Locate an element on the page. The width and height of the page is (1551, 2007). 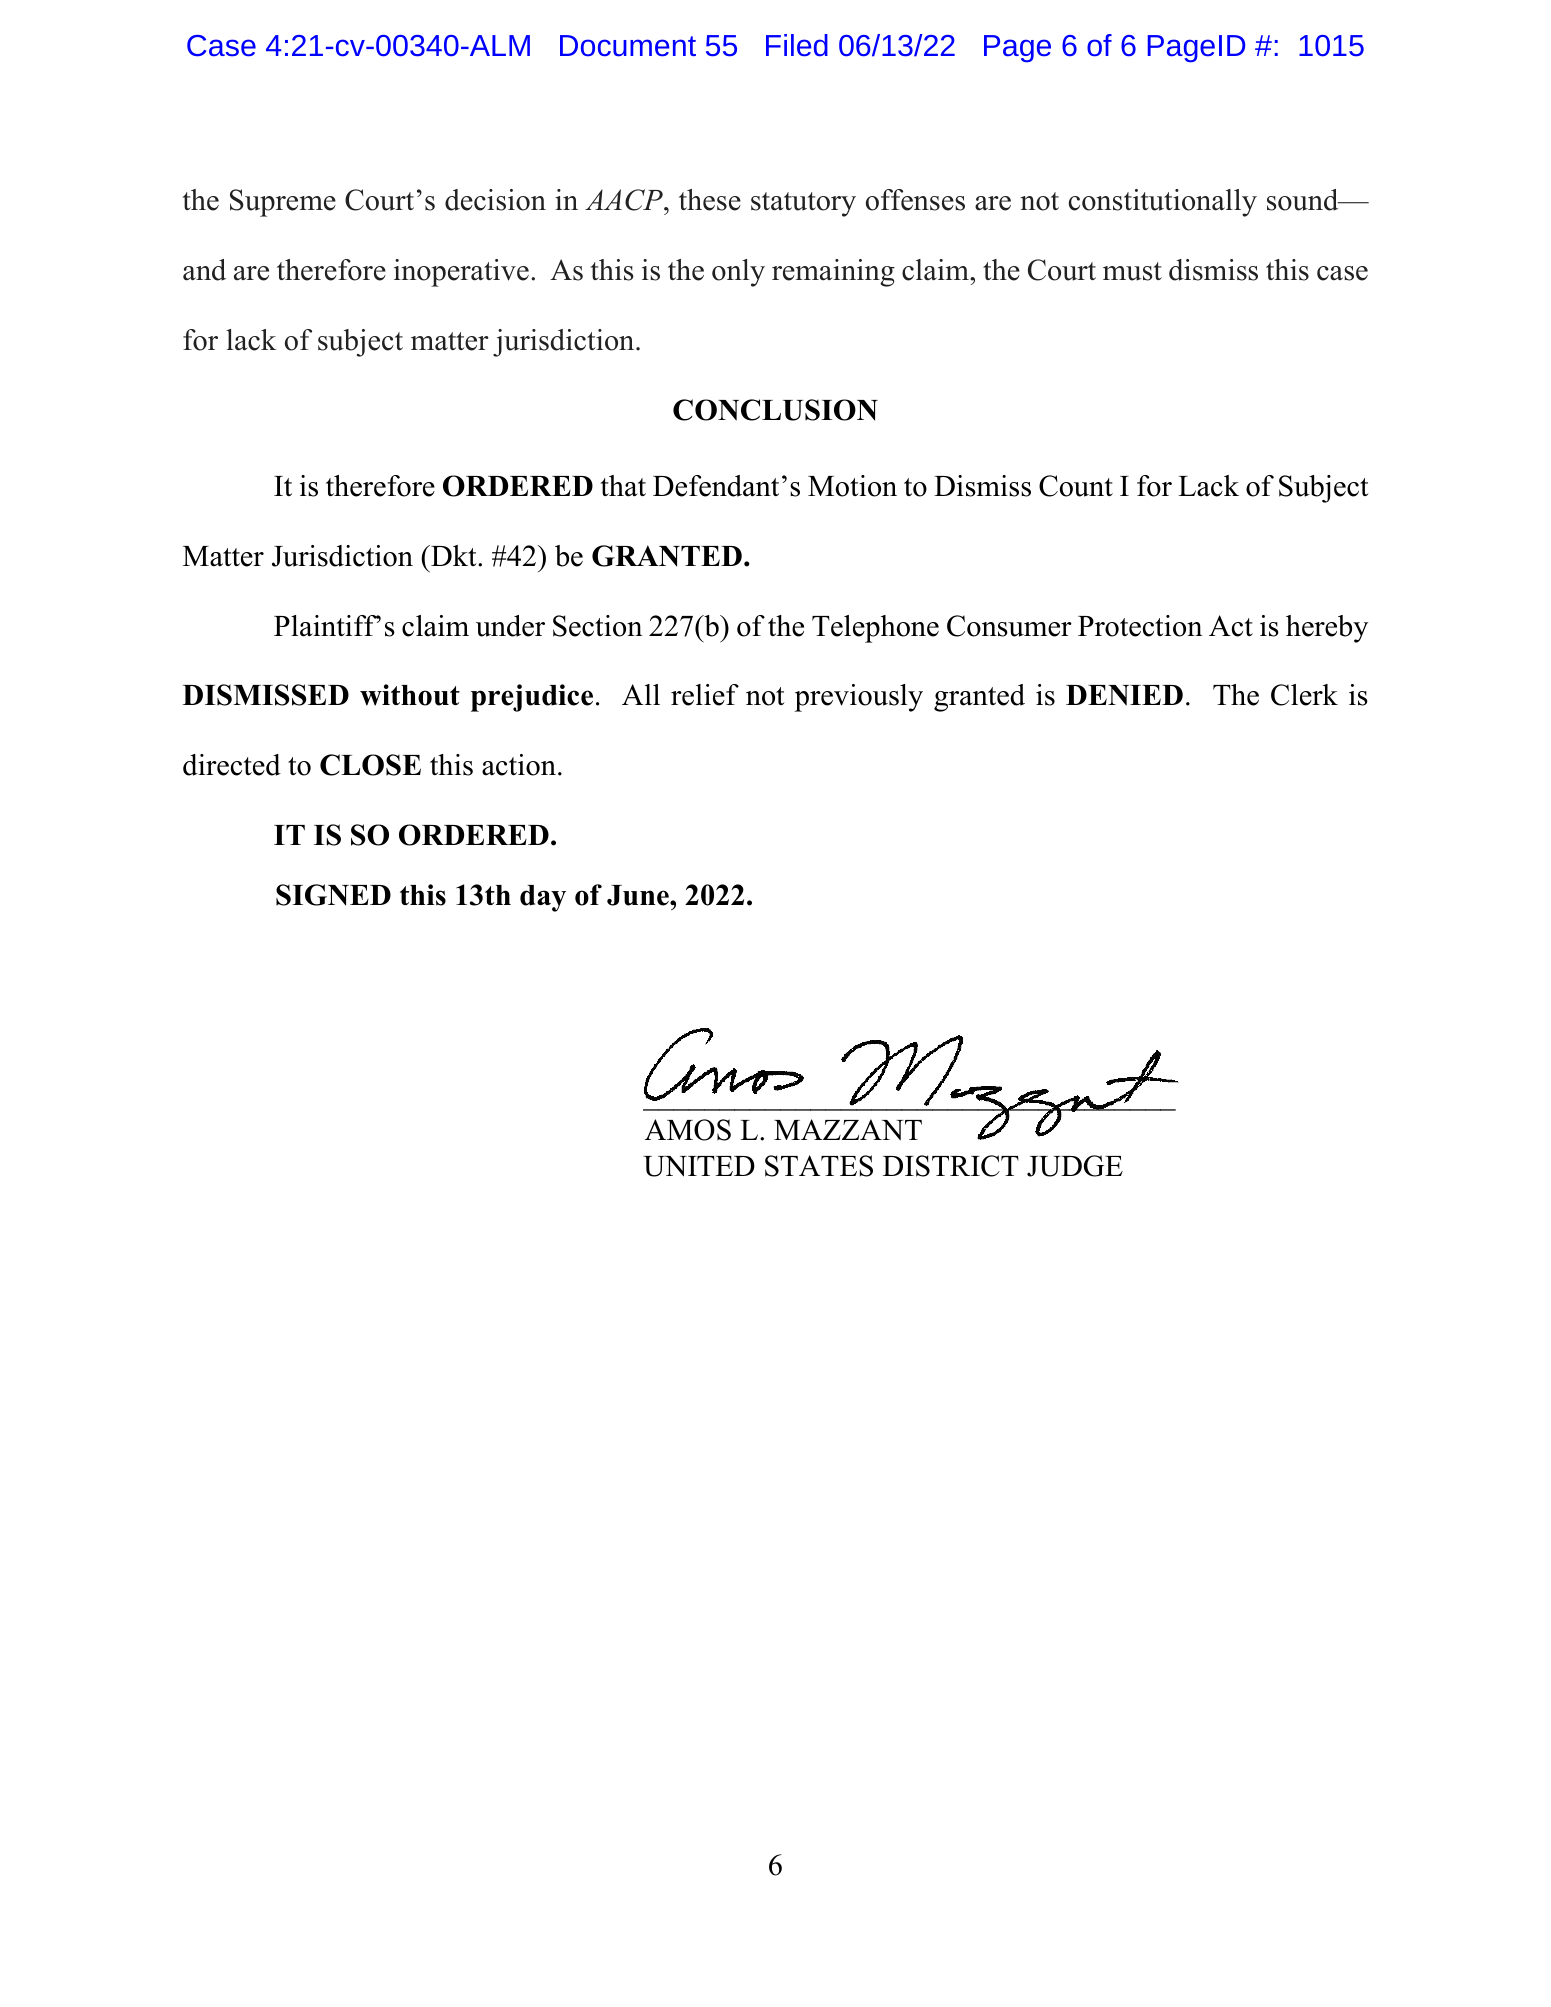
that is located at coordinates (623, 486).
